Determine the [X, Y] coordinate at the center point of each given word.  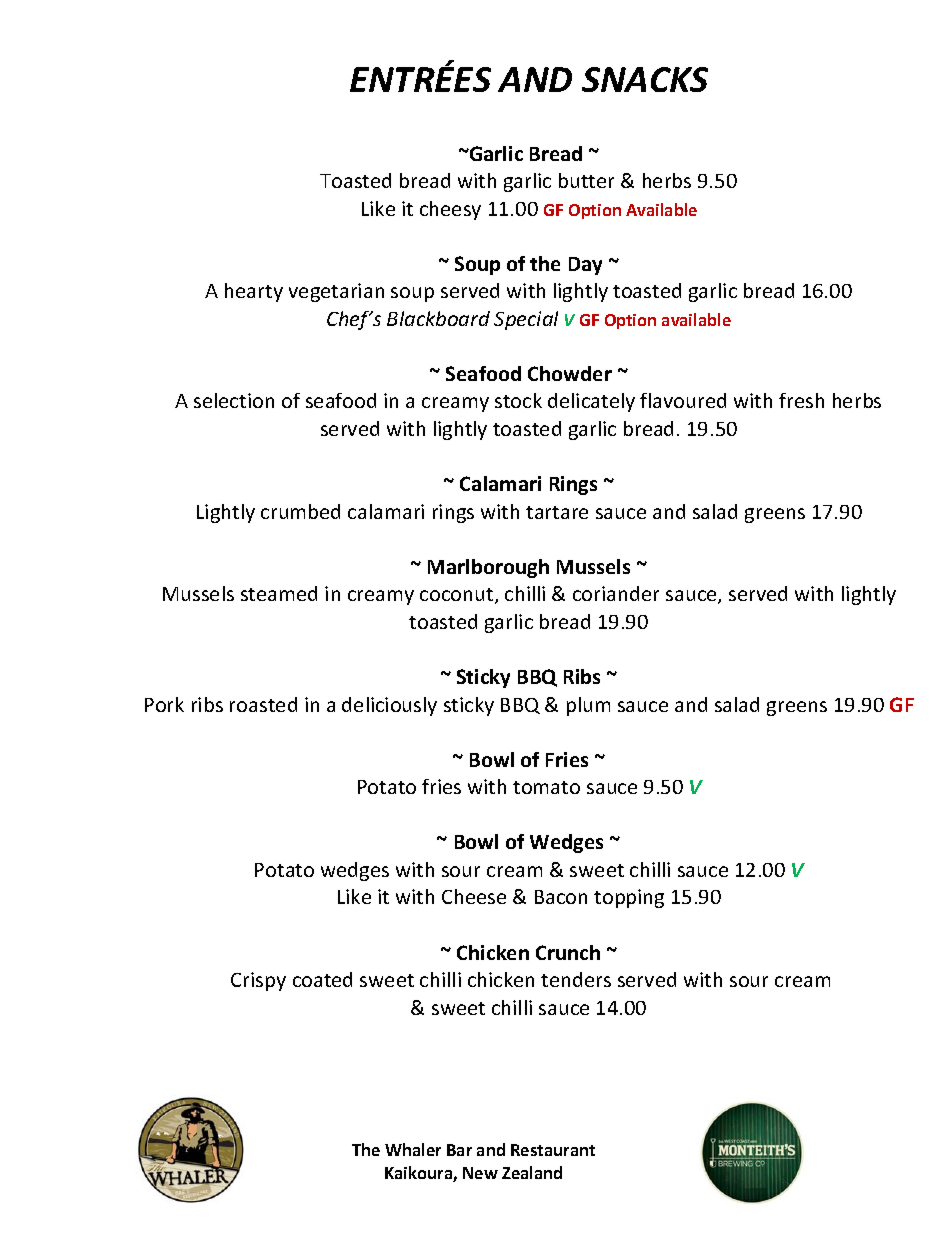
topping [629, 898]
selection [234, 400]
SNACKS [645, 79]
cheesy [450, 210]
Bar [459, 1150]
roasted [263, 704]
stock [518, 400]
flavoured [683, 400]
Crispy [258, 981]
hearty [254, 292]
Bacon [561, 897]
